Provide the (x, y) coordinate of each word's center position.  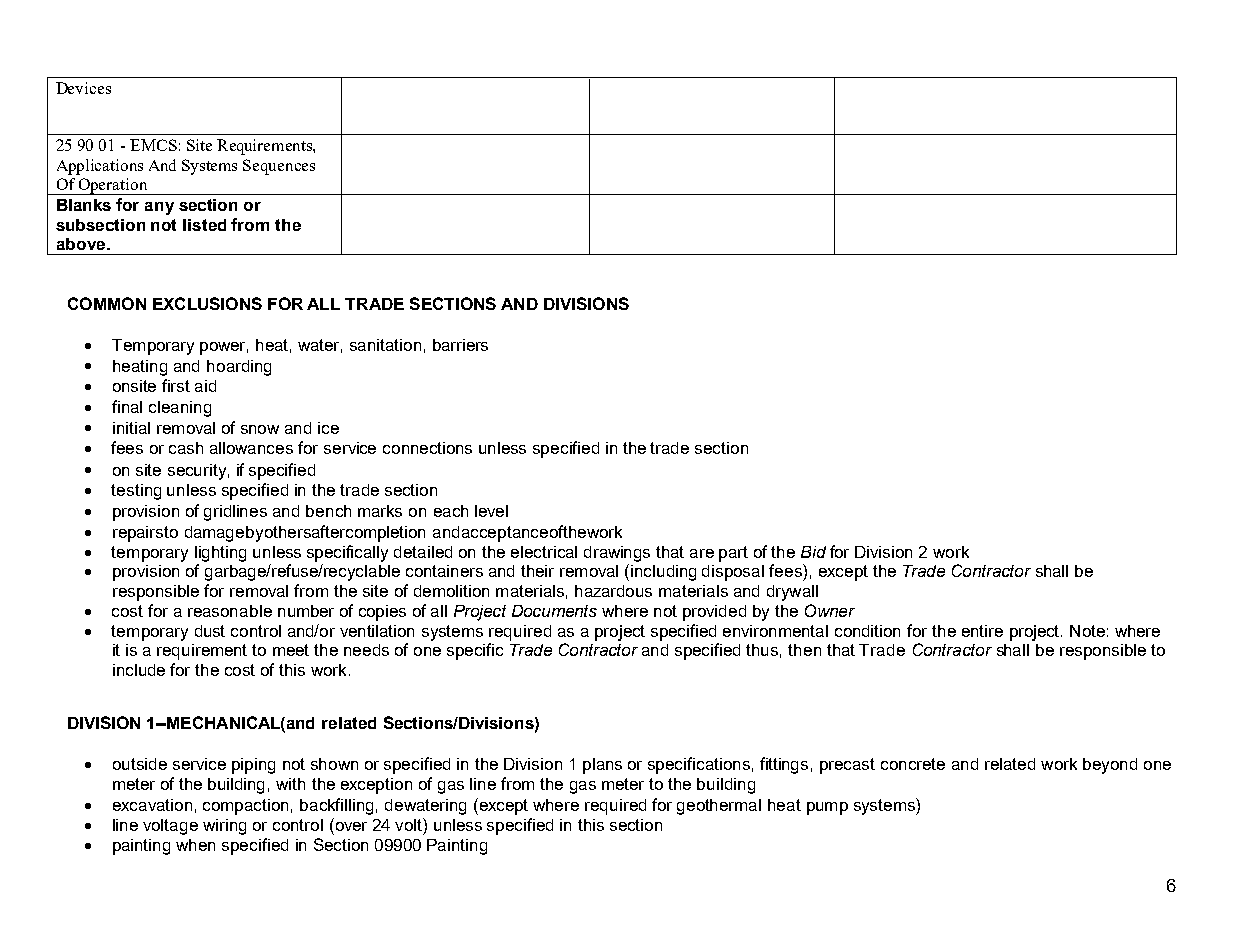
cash (186, 448)
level (491, 511)
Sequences (279, 167)
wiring (224, 827)
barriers (460, 345)
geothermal (719, 807)
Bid (813, 552)
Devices (83, 88)
